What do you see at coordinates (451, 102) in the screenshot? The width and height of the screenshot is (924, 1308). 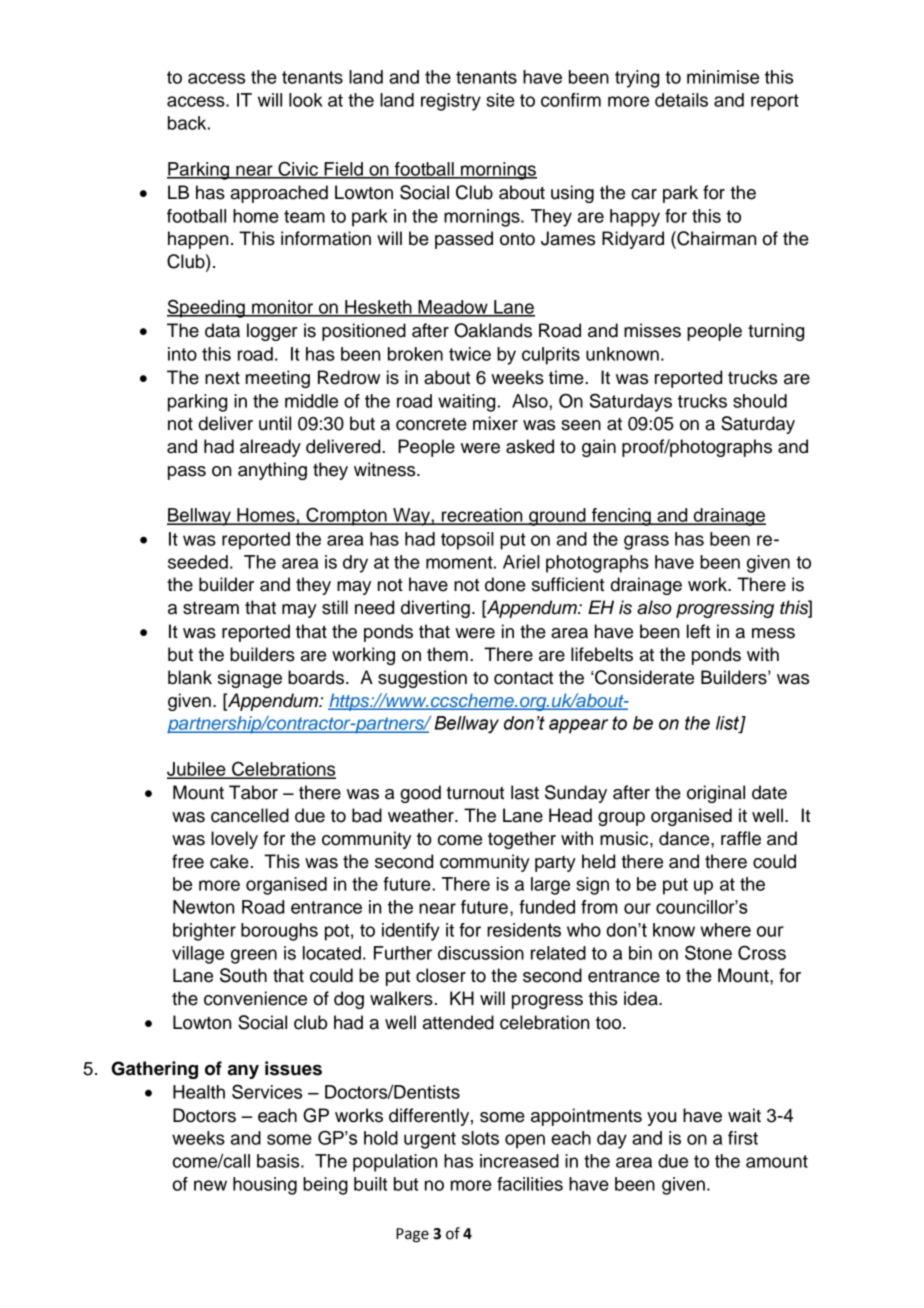 I see `registry` at bounding box center [451, 102].
